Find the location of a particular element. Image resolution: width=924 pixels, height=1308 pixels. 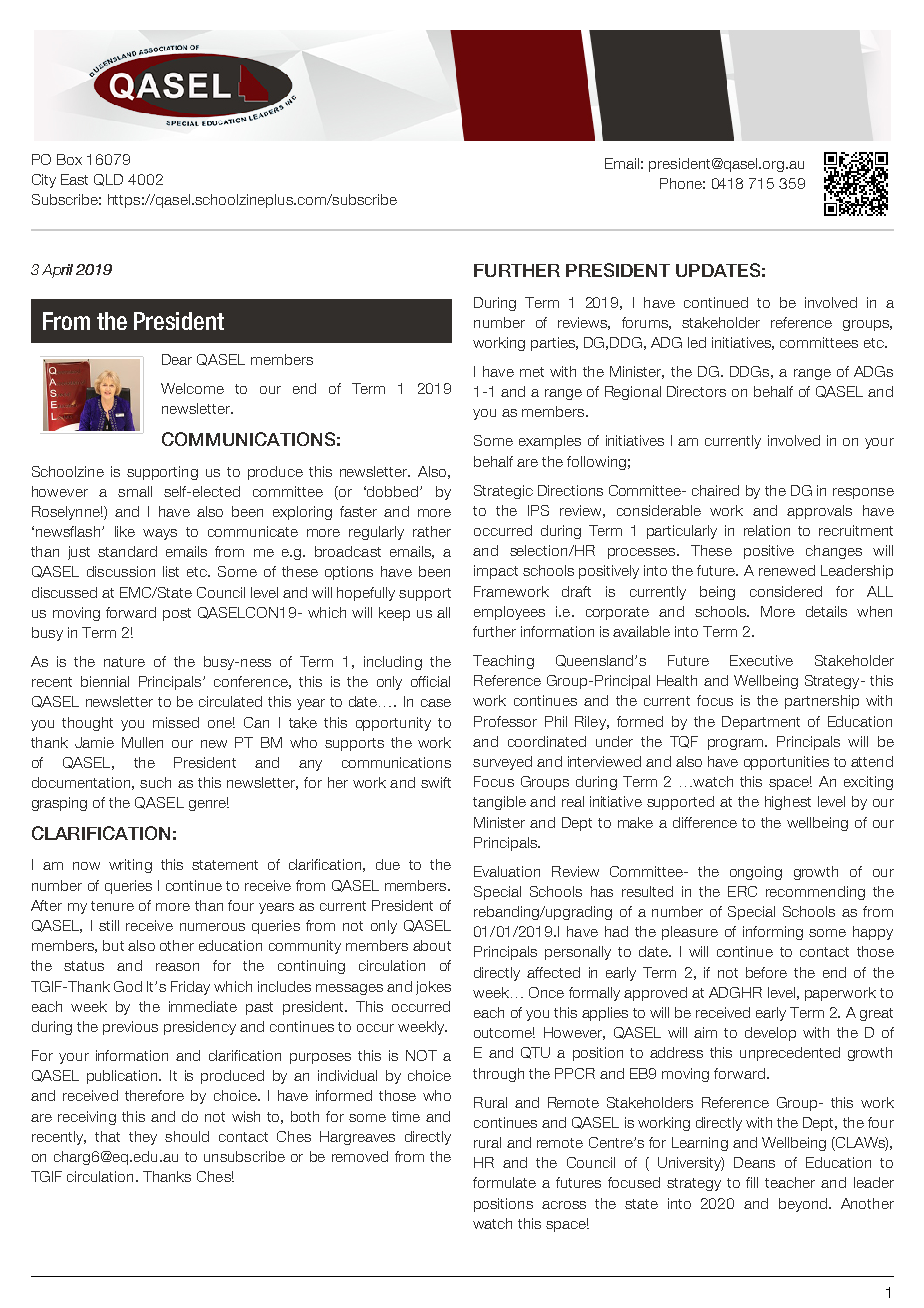

they is located at coordinates (143, 1138).
